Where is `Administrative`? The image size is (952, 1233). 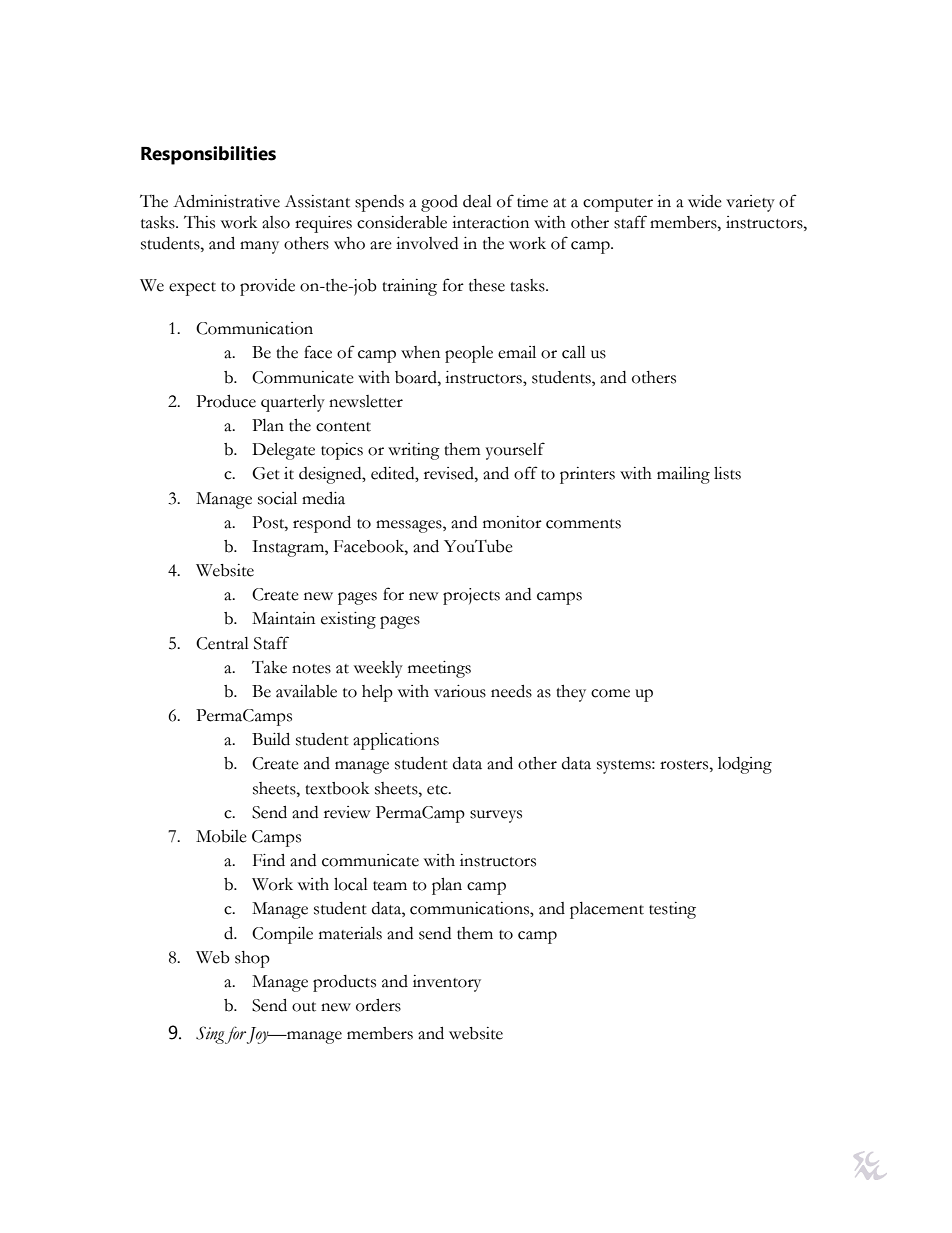 Administrative is located at coordinates (226, 201).
